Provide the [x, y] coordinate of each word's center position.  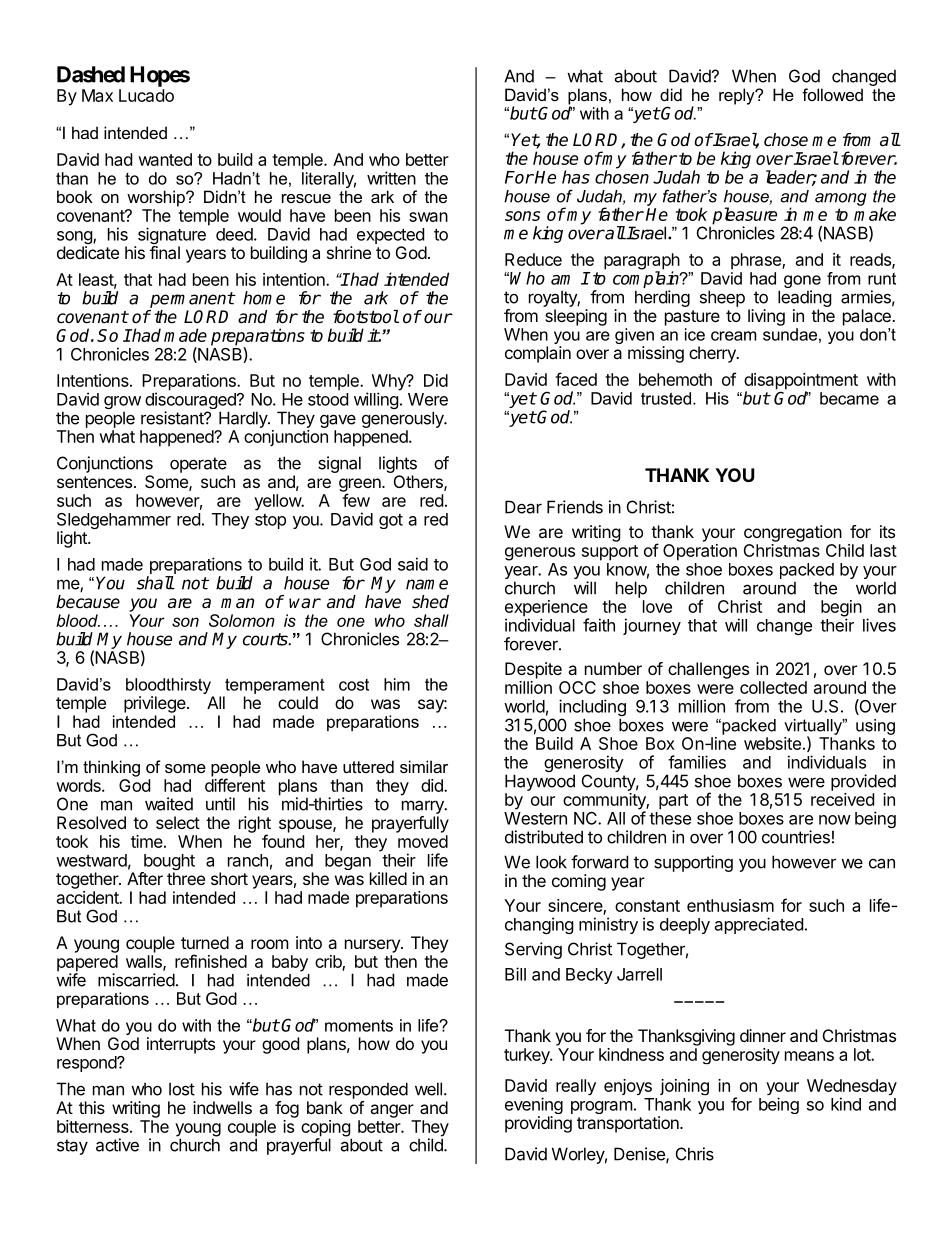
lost [182, 1089]
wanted [165, 159]
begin [841, 609]
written [391, 178]
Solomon [242, 620]
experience [547, 609]
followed [832, 94]
